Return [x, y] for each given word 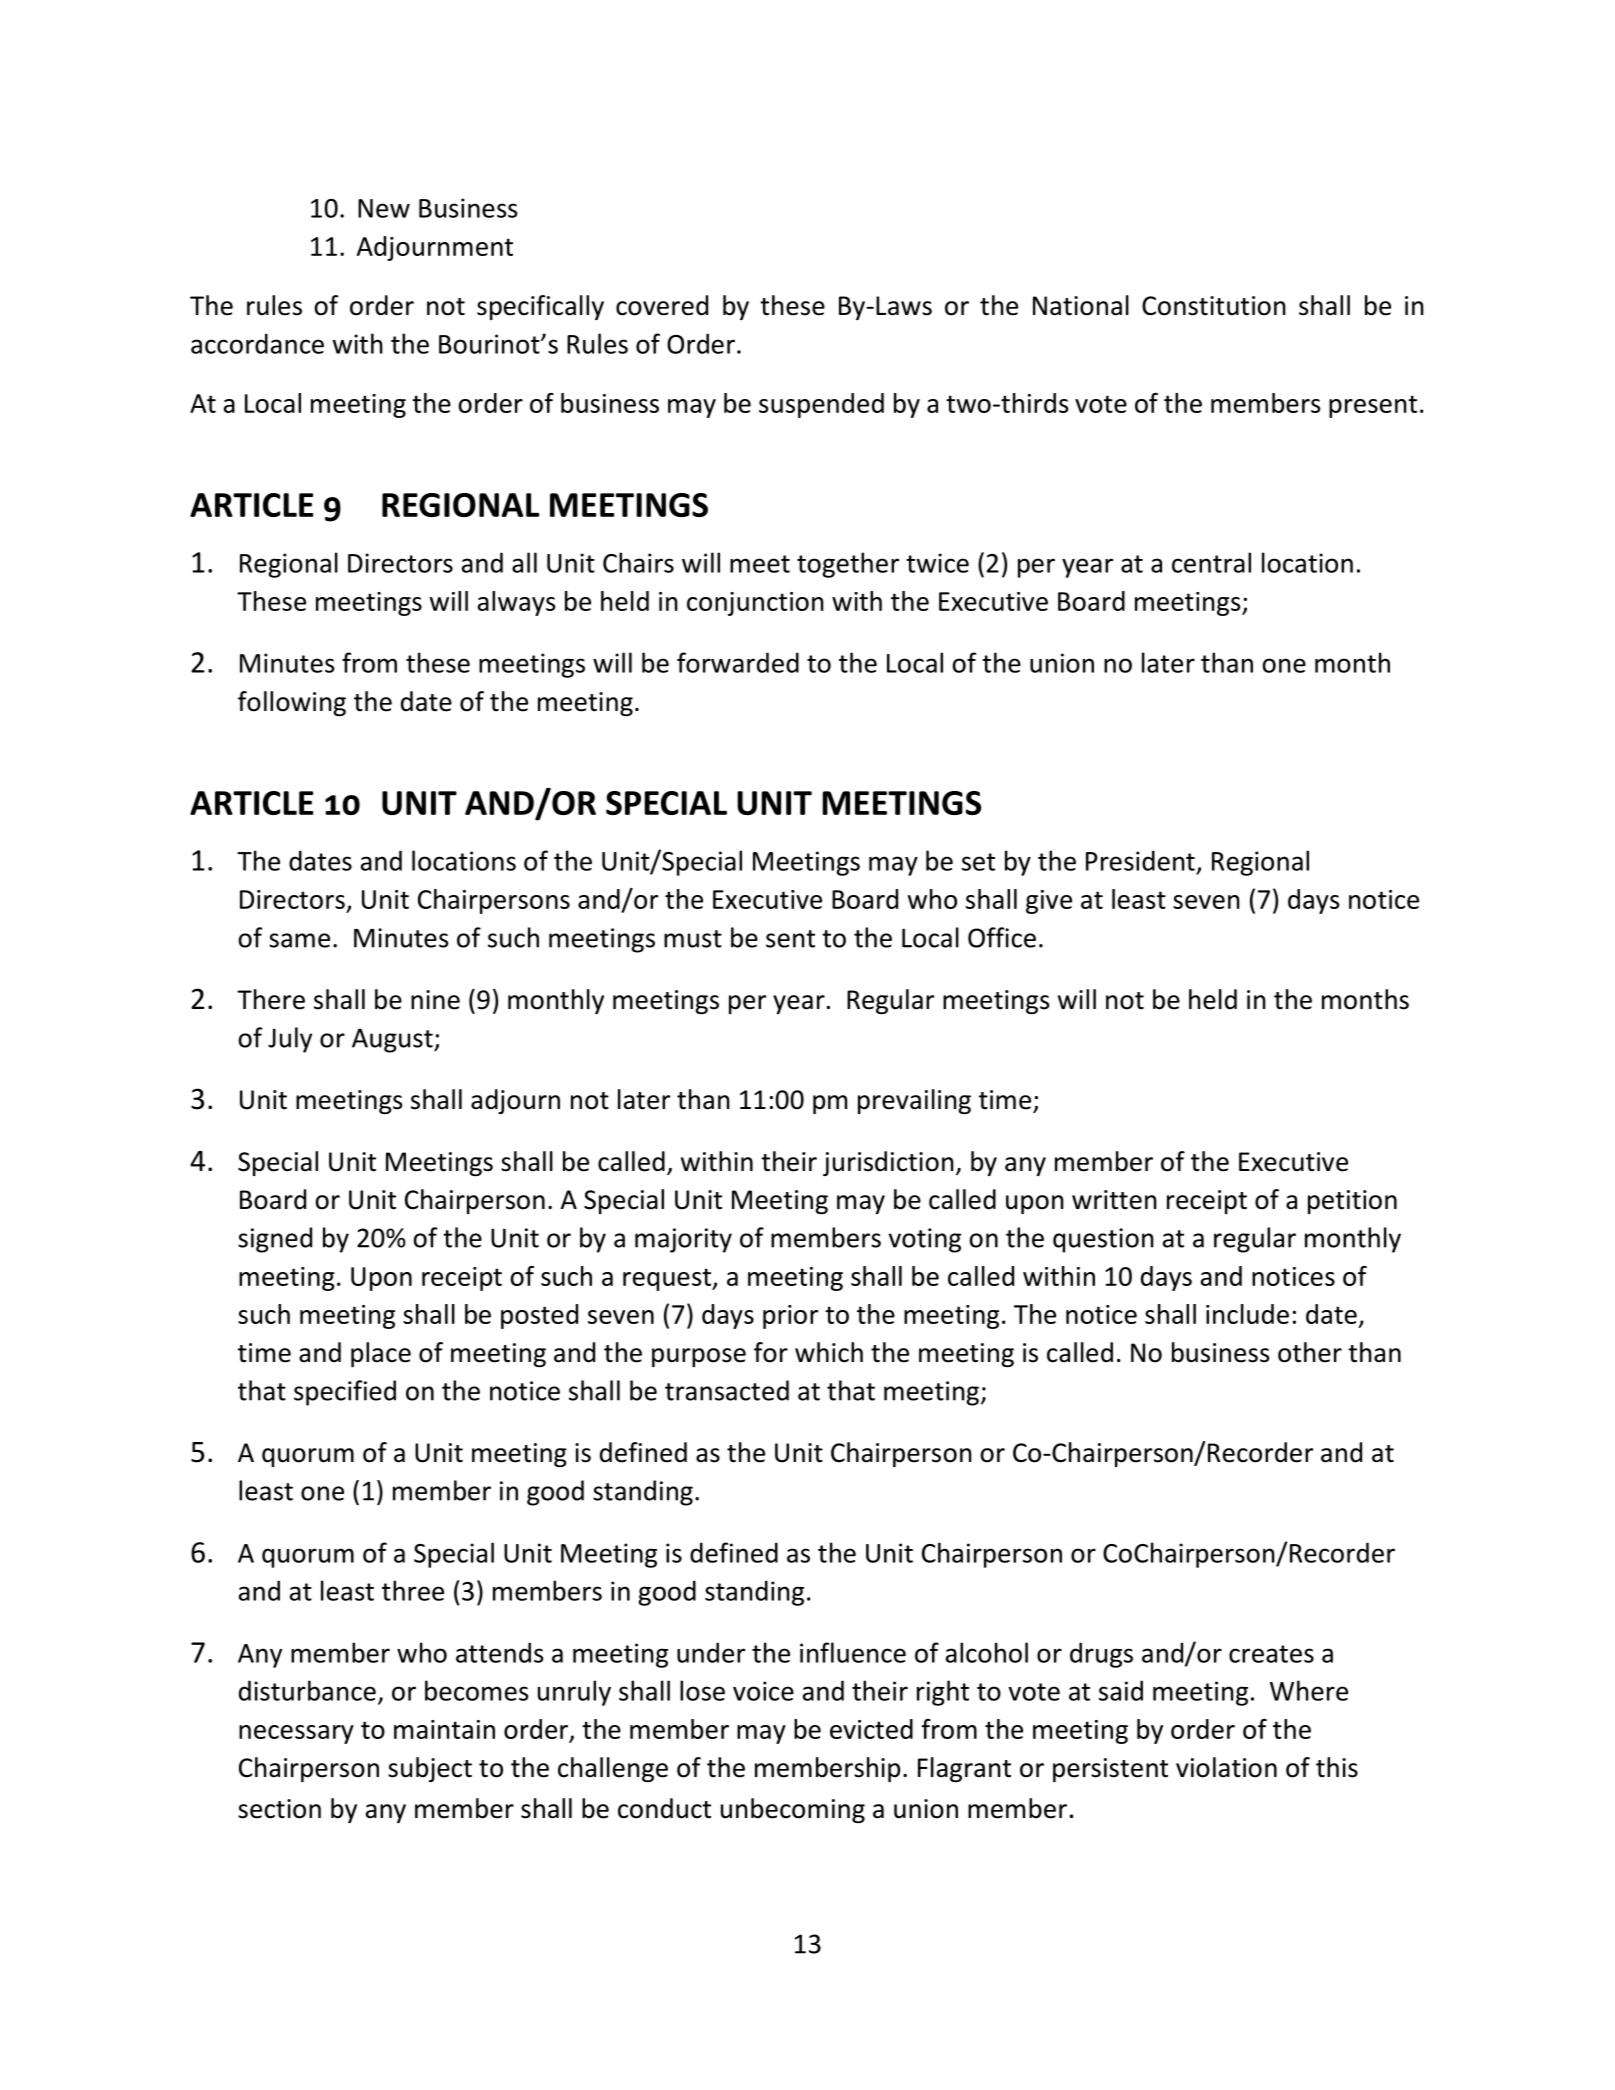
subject [430, 1769]
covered [662, 305]
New [384, 208]
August [393, 1040]
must [693, 939]
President [1140, 860]
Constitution [1214, 306]
